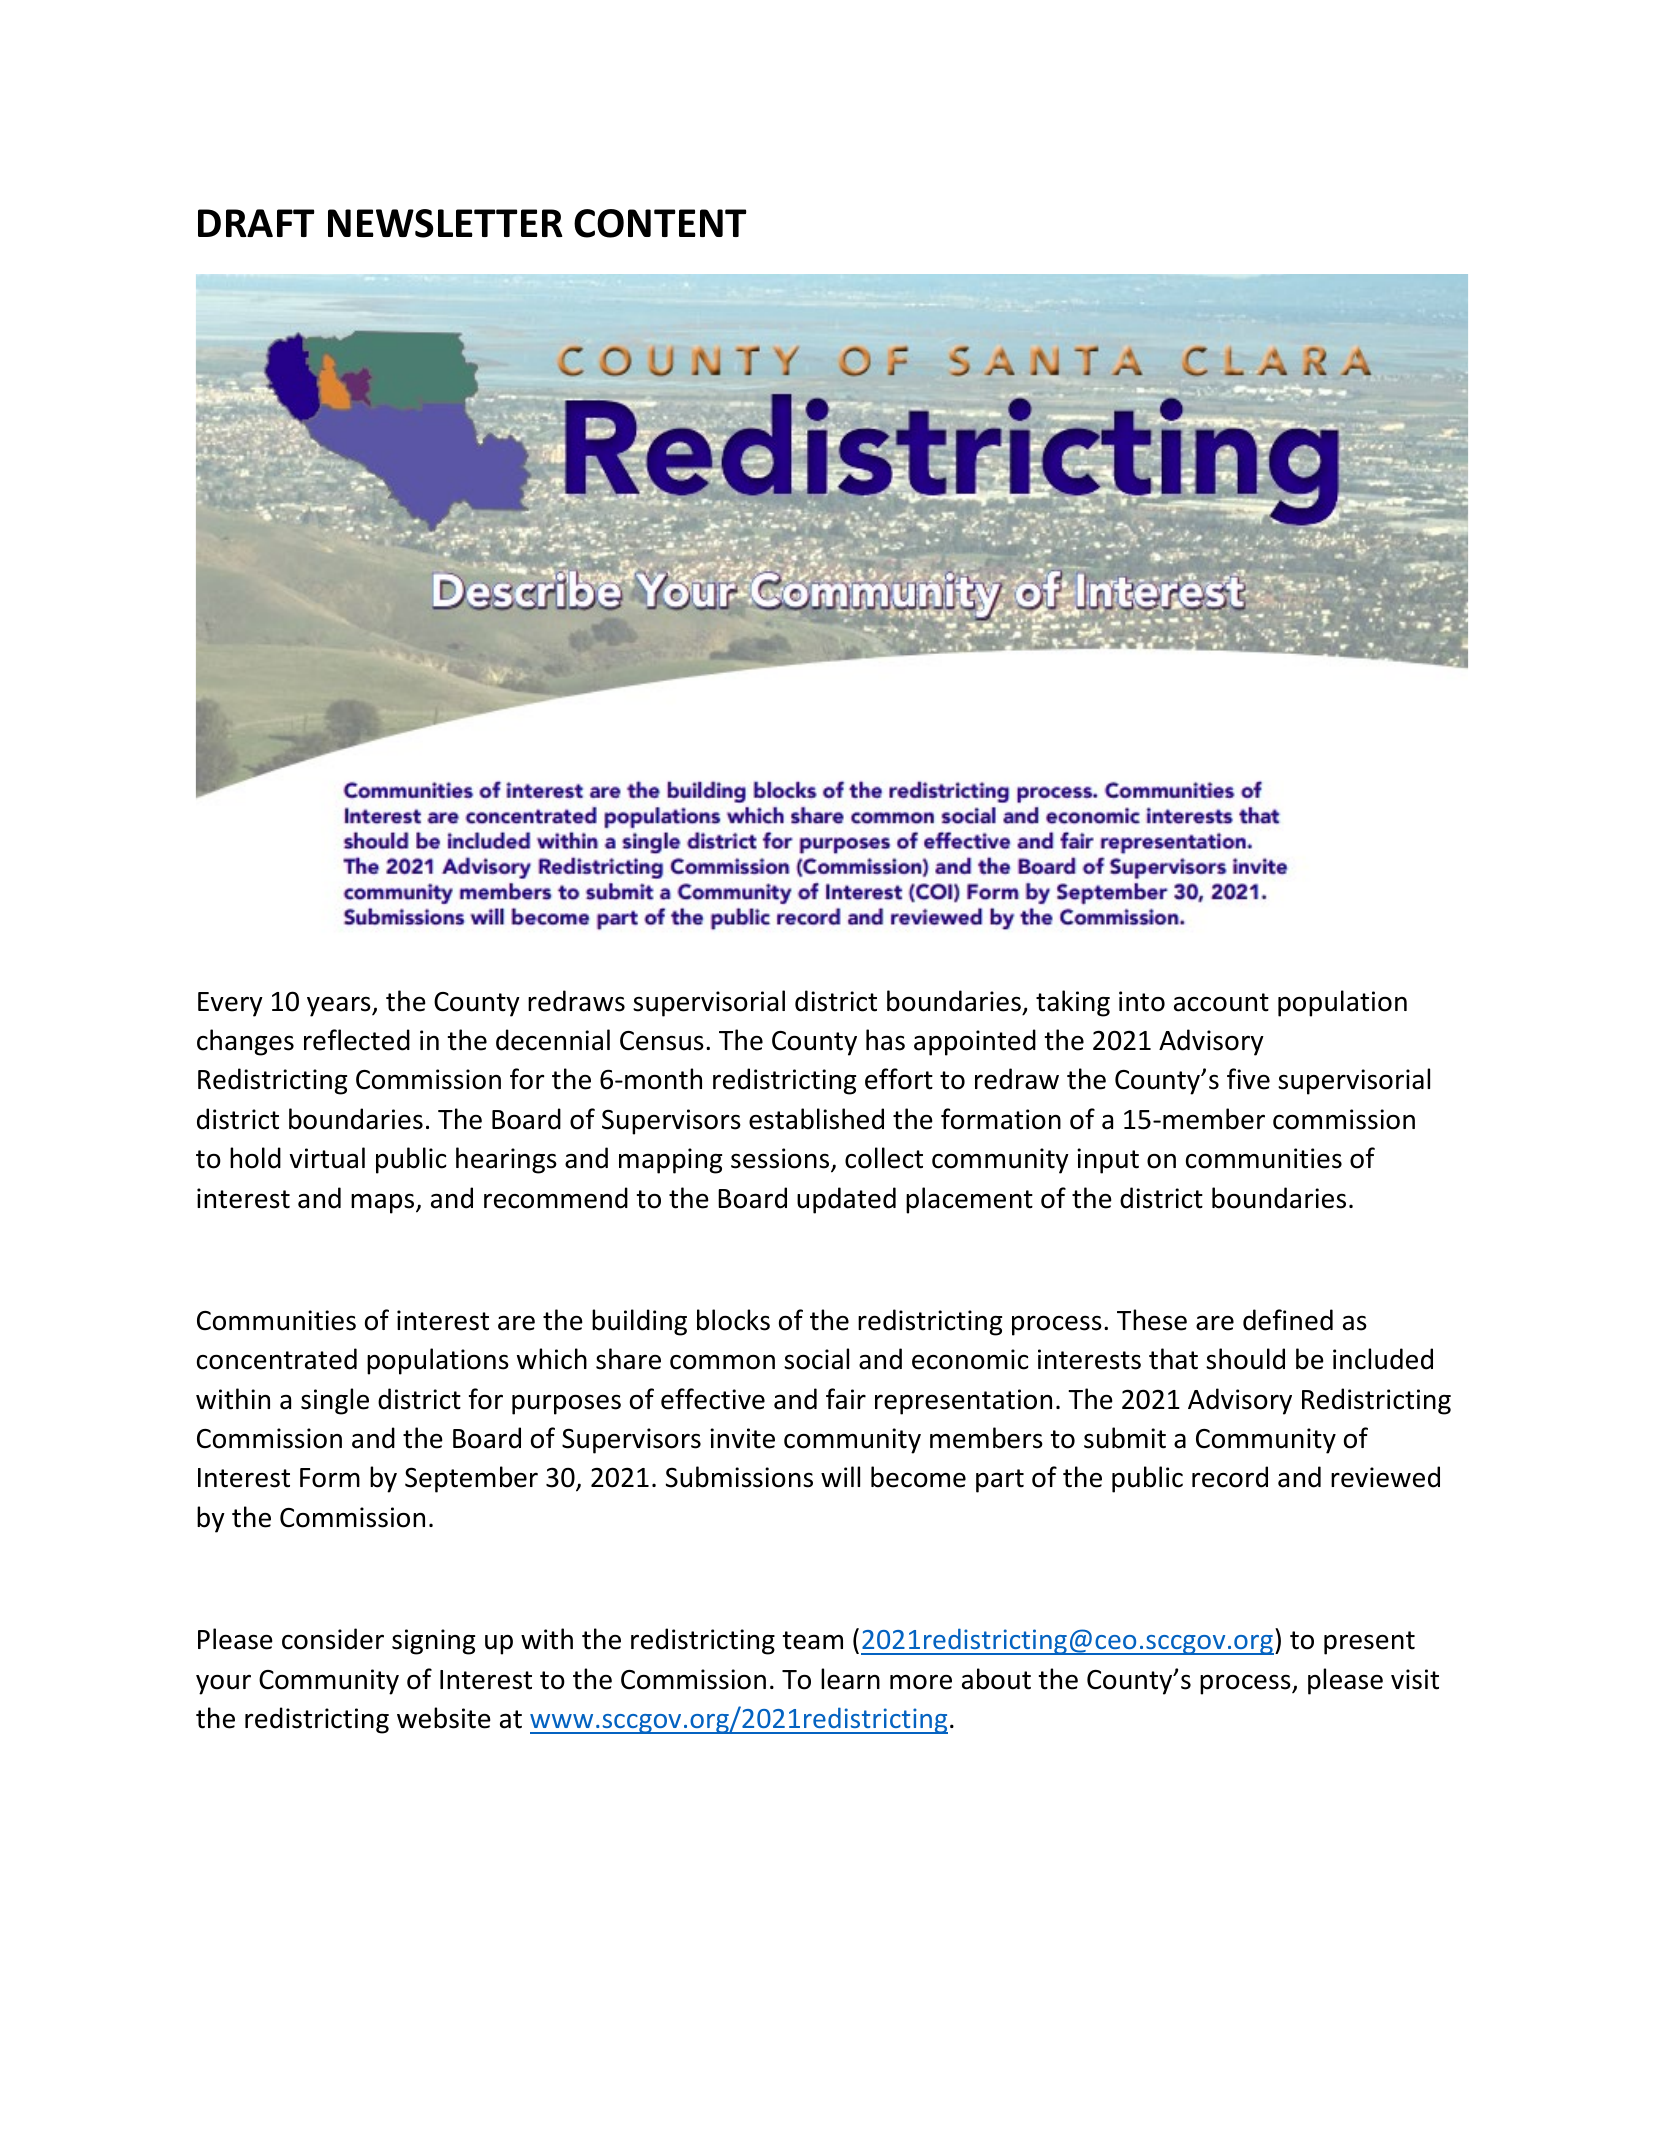  Describe the element at coordinates (333, 1639) in the screenshot. I see `consider` at that location.
